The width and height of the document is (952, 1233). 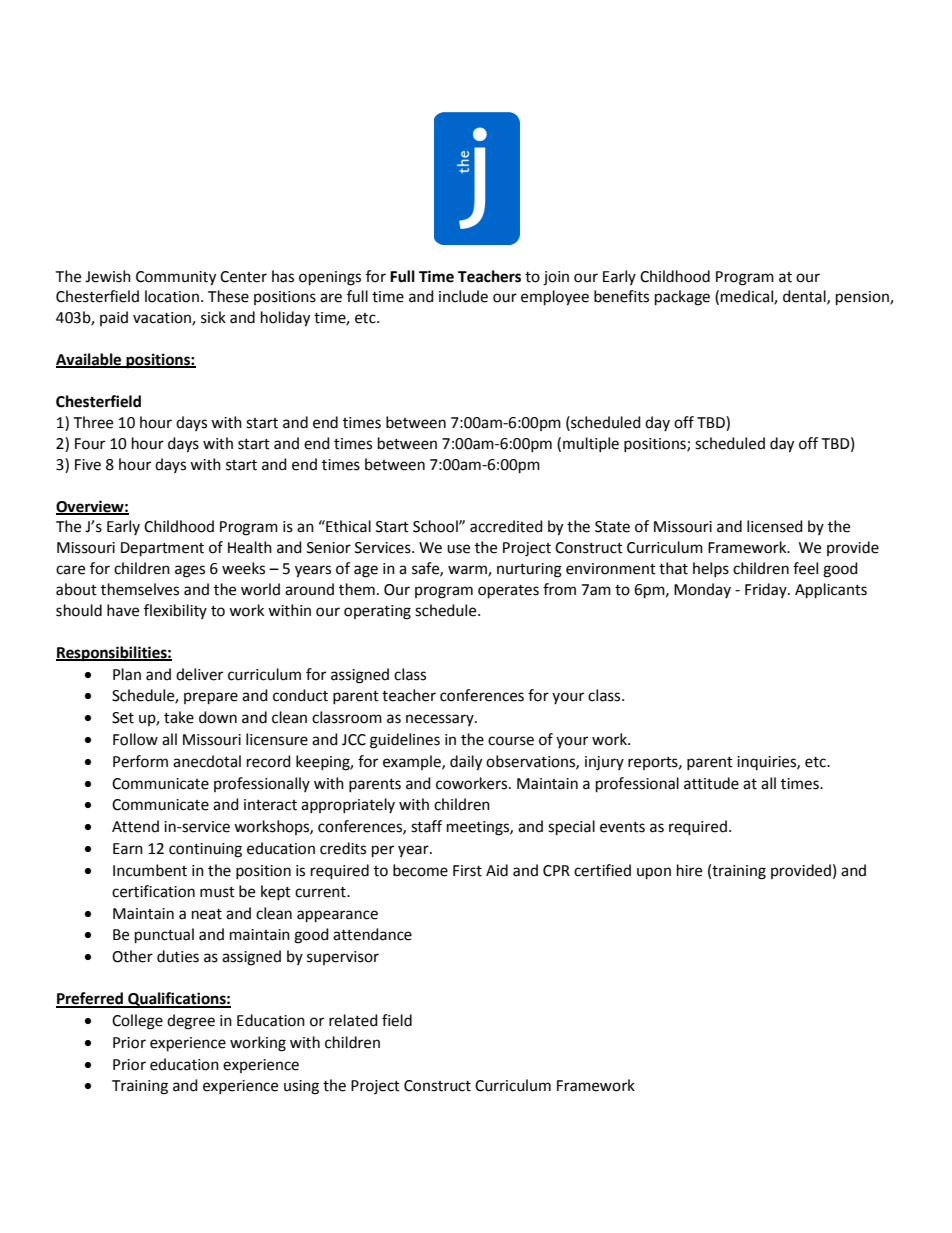 What do you see at coordinates (805, 568) in the document?
I see `feel` at bounding box center [805, 568].
